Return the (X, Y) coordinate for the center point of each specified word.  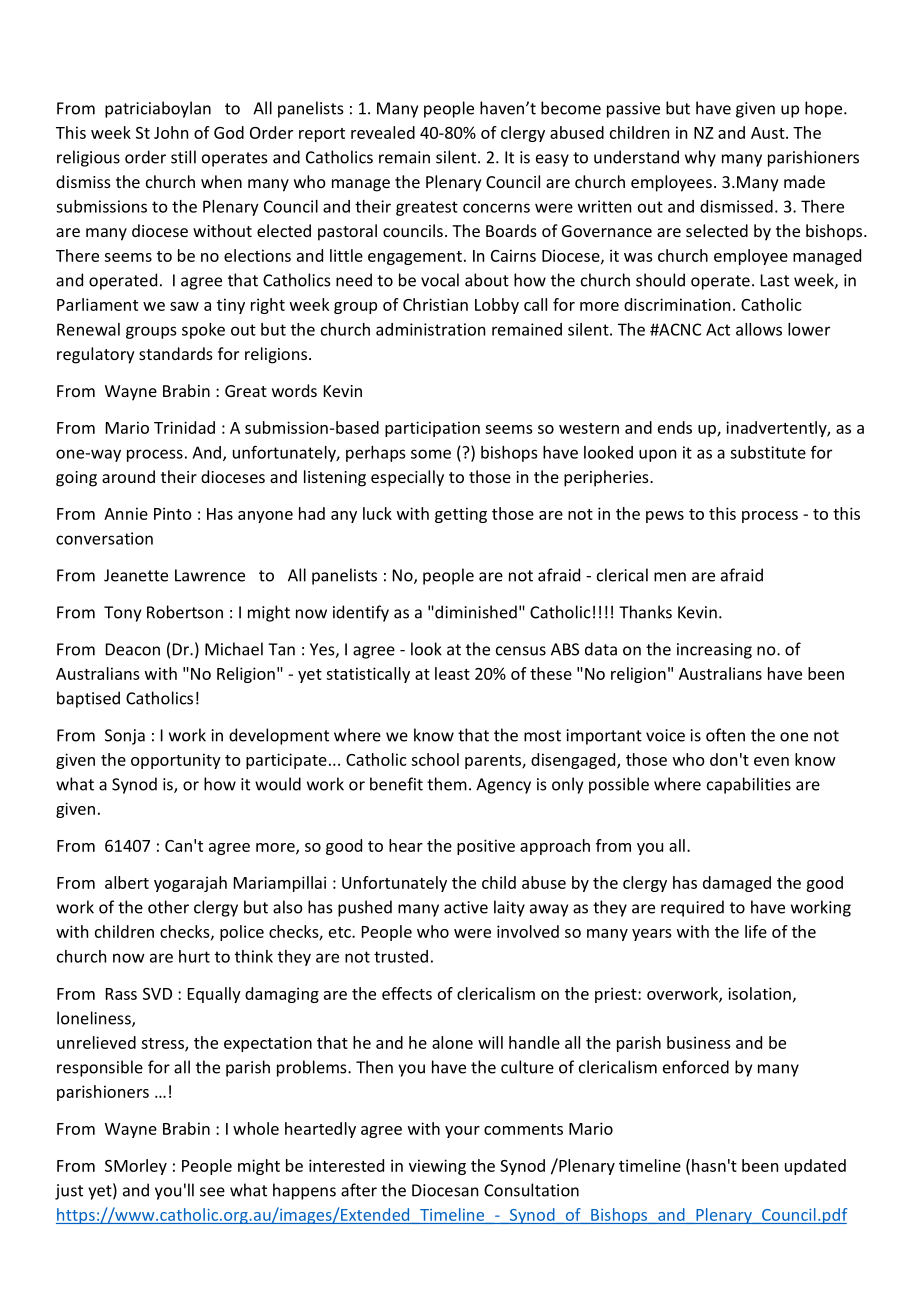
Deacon (133, 649)
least (452, 673)
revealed (383, 132)
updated (815, 1167)
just (69, 1192)
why (700, 158)
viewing (437, 1167)
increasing (714, 651)
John (171, 132)
